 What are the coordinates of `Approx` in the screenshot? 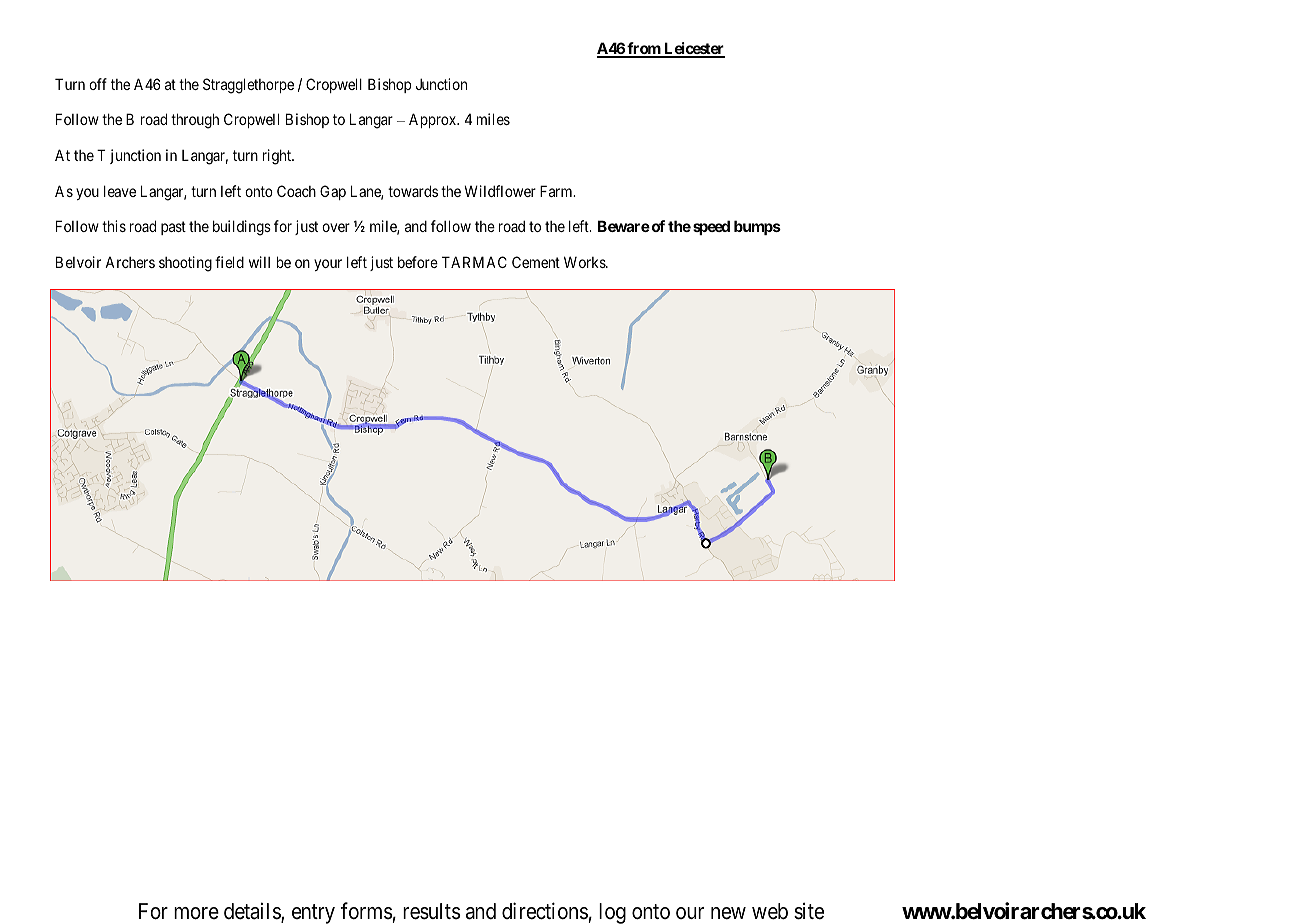 It's located at (434, 120).
